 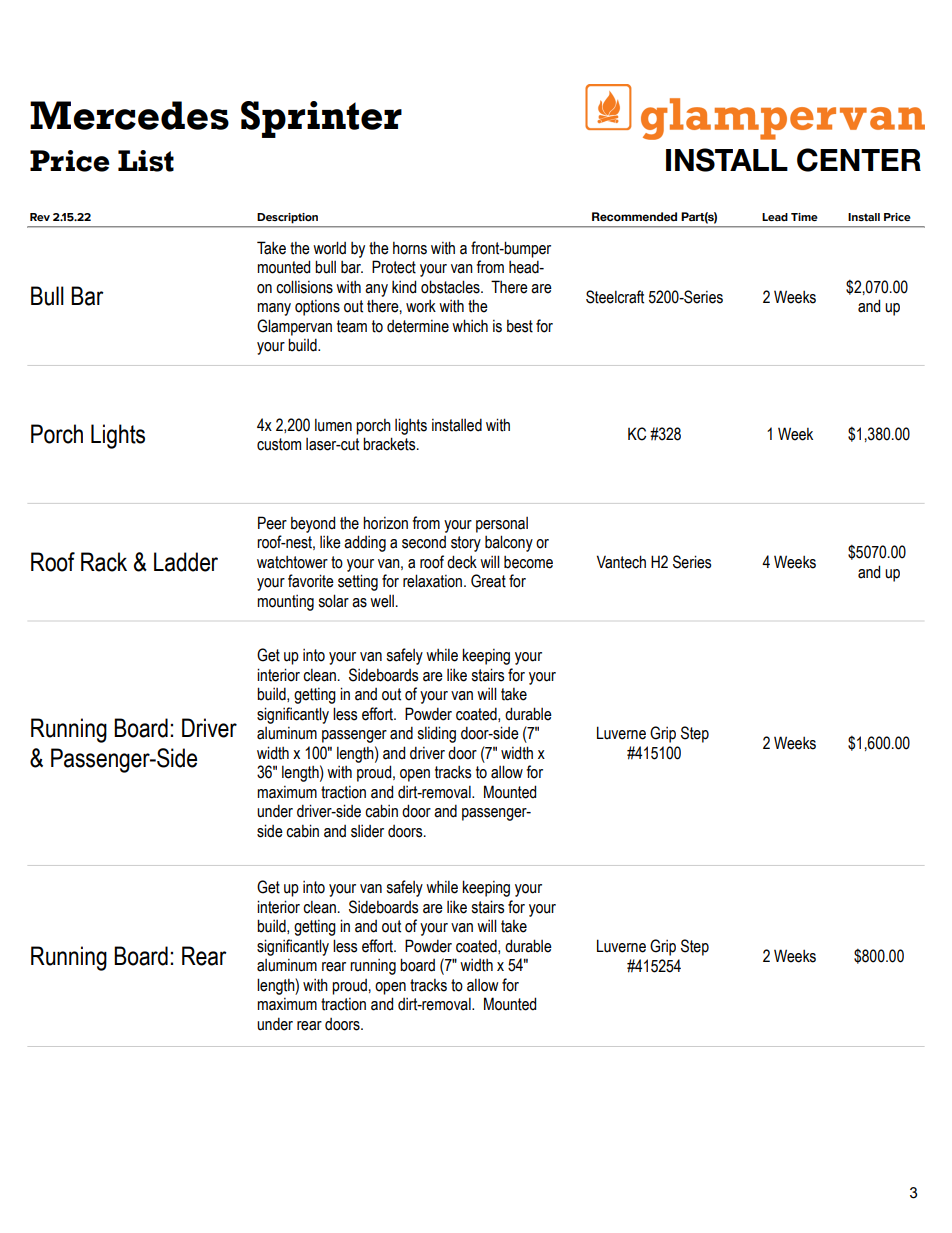 What do you see at coordinates (528, 562) in the screenshot?
I see `become` at bounding box center [528, 562].
